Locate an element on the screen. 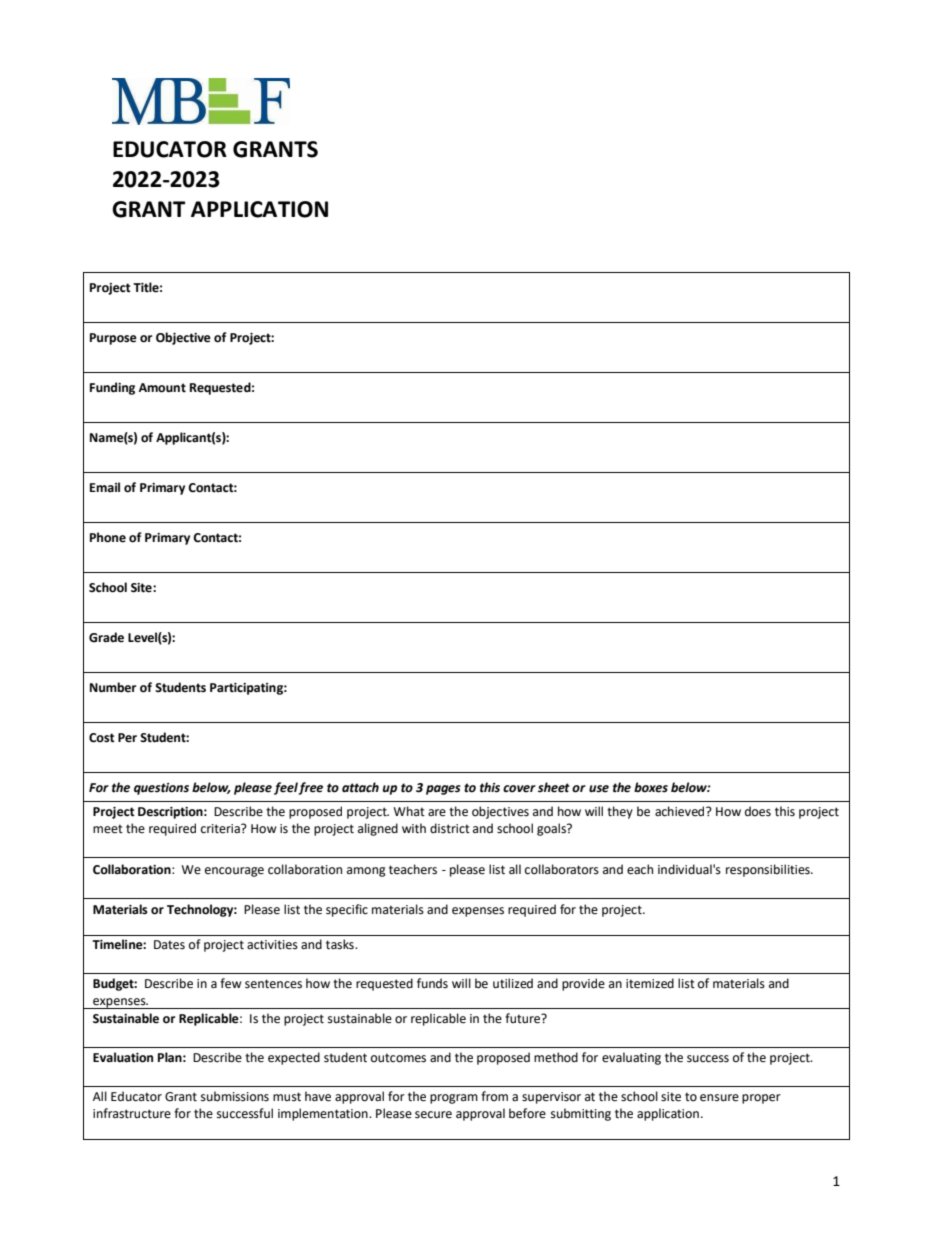 The width and height of the screenshot is (952, 1233). specific is located at coordinates (347, 910).
